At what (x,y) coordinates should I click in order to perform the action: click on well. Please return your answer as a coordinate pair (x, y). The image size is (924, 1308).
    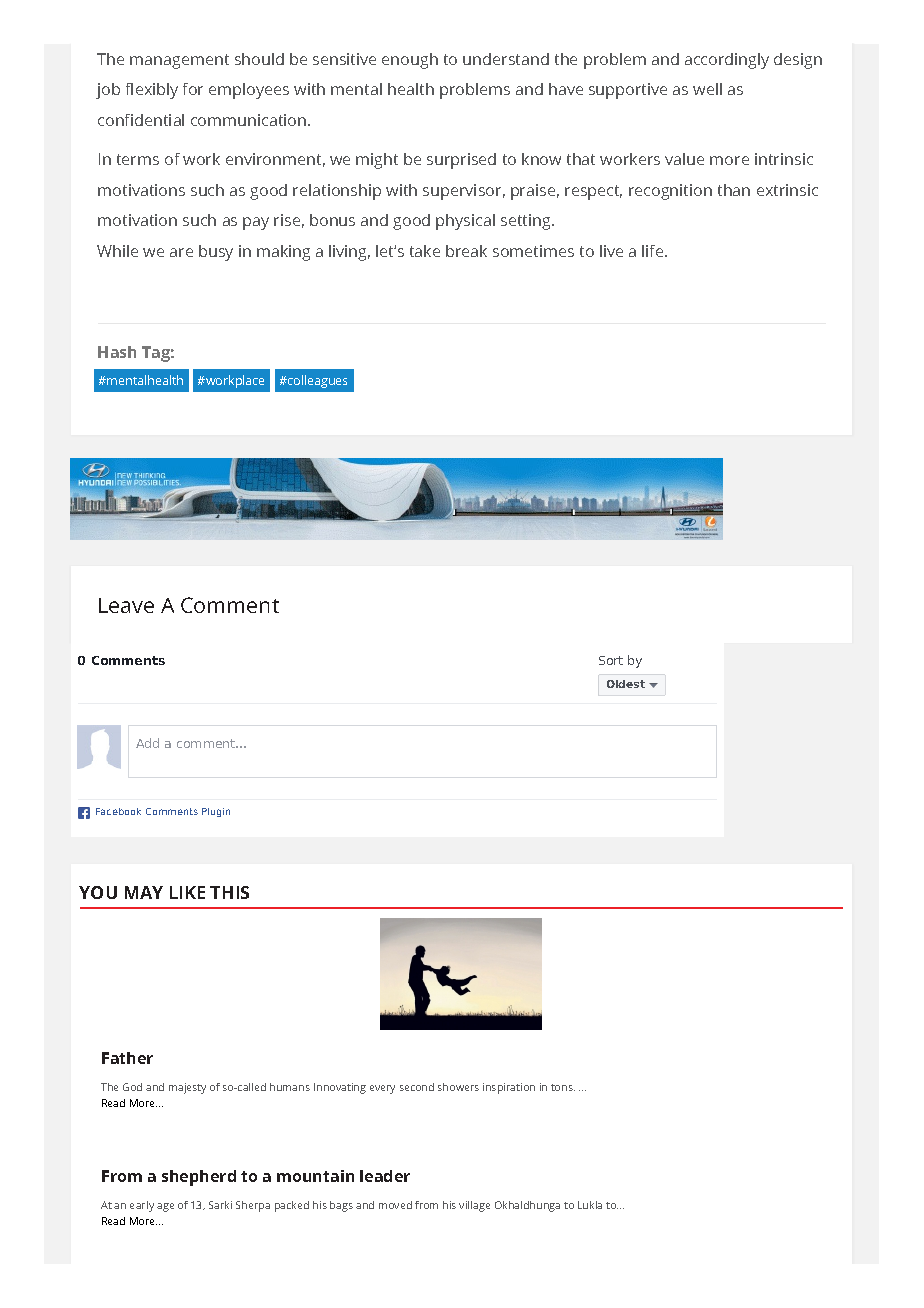
    Looking at the image, I should click on (707, 89).
